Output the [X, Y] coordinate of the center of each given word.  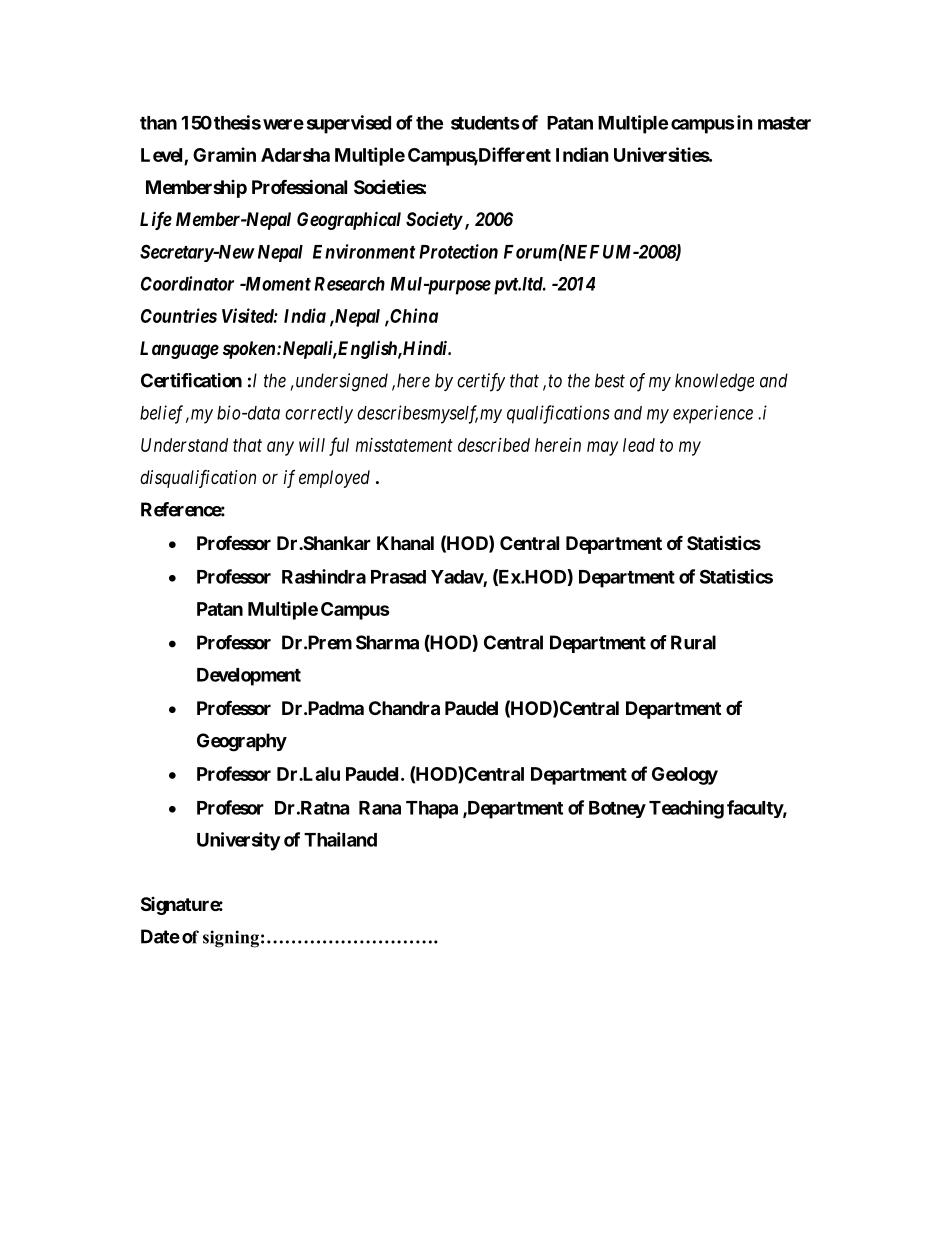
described [494, 445]
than [158, 123]
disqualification [198, 479]
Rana [380, 808]
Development [249, 677]
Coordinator [187, 283]
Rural [693, 642]
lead [639, 445]
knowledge [714, 382]
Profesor [230, 807]
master [784, 123]
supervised [349, 124]
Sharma [387, 642]
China [413, 315]
